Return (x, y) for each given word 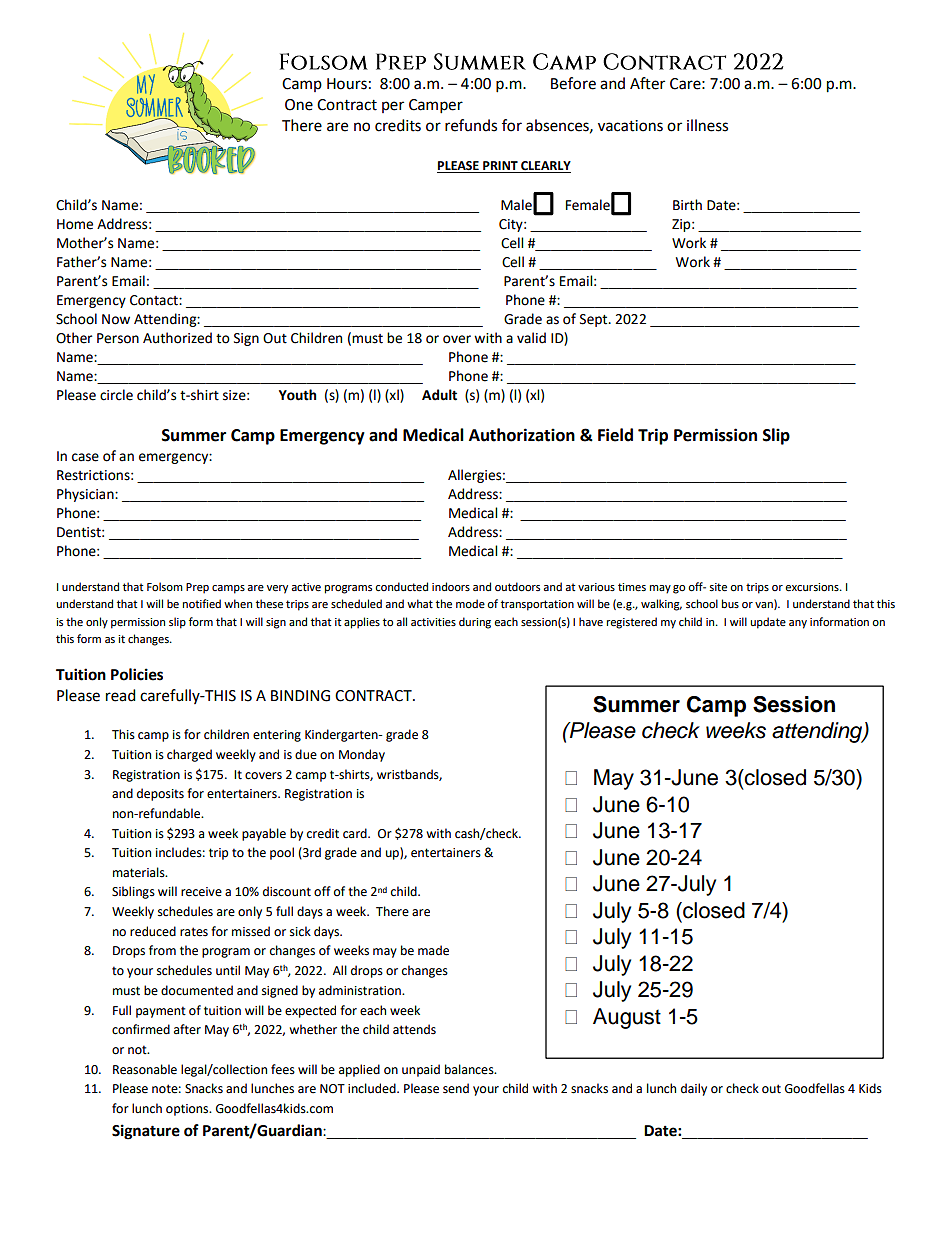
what (420, 603)
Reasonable (145, 1069)
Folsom (165, 587)
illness (707, 125)
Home (75, 224)
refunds (471, 125)
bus (730, 603)
